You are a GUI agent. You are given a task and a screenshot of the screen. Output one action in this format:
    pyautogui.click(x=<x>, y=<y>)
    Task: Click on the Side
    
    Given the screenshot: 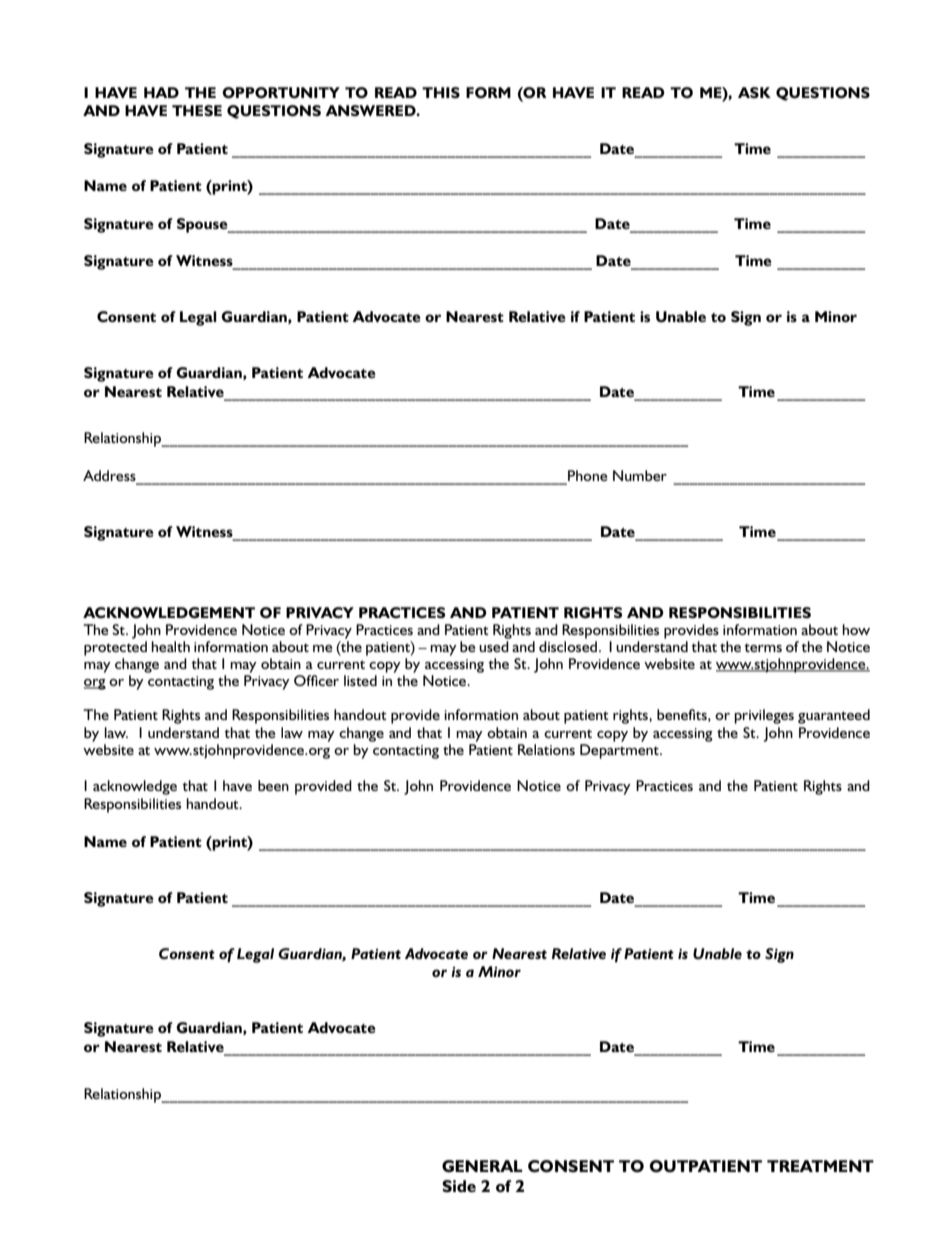 What is the action you would take?
    pyautogui.click(x=459, y=1186)
